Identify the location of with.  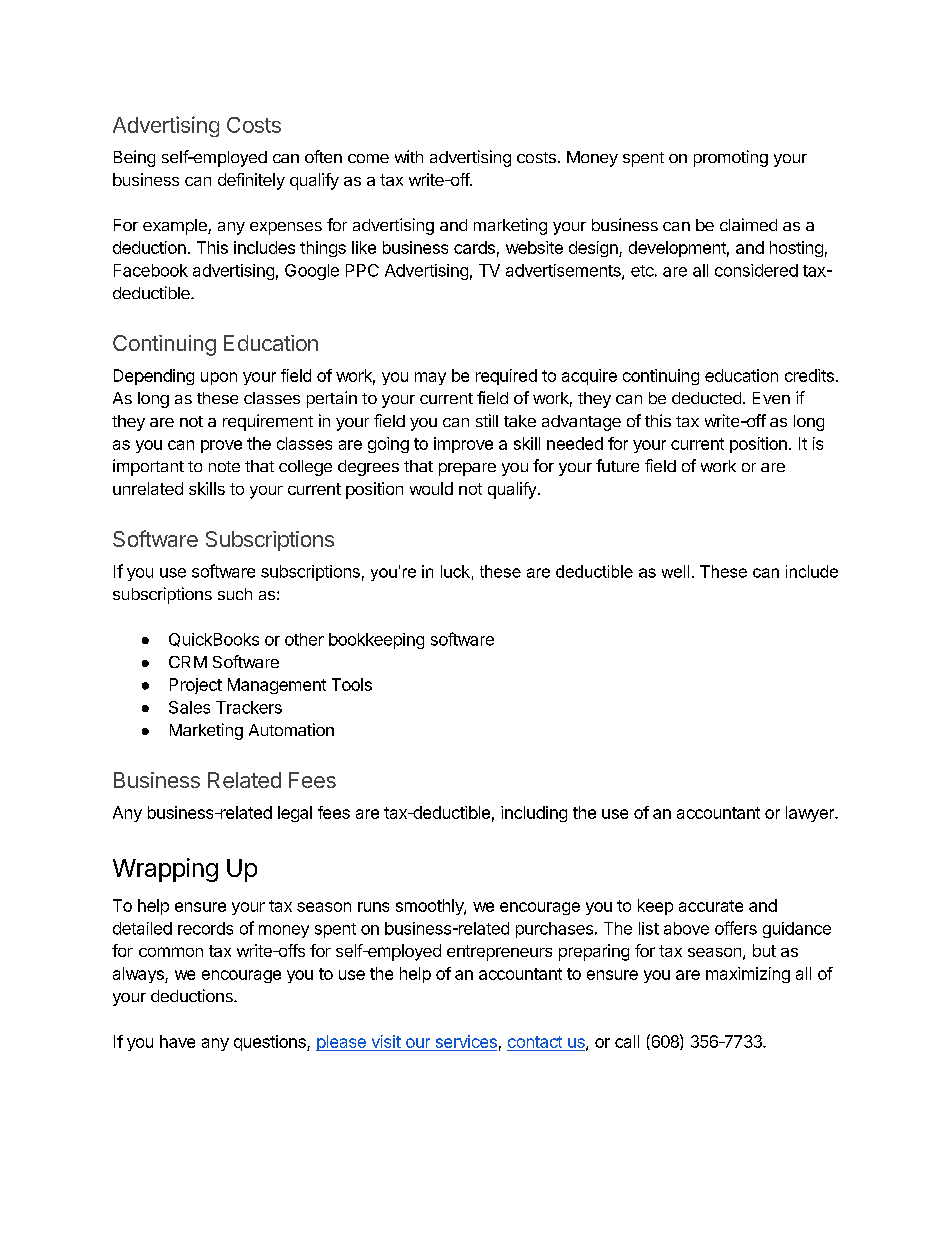
(409, 156).
